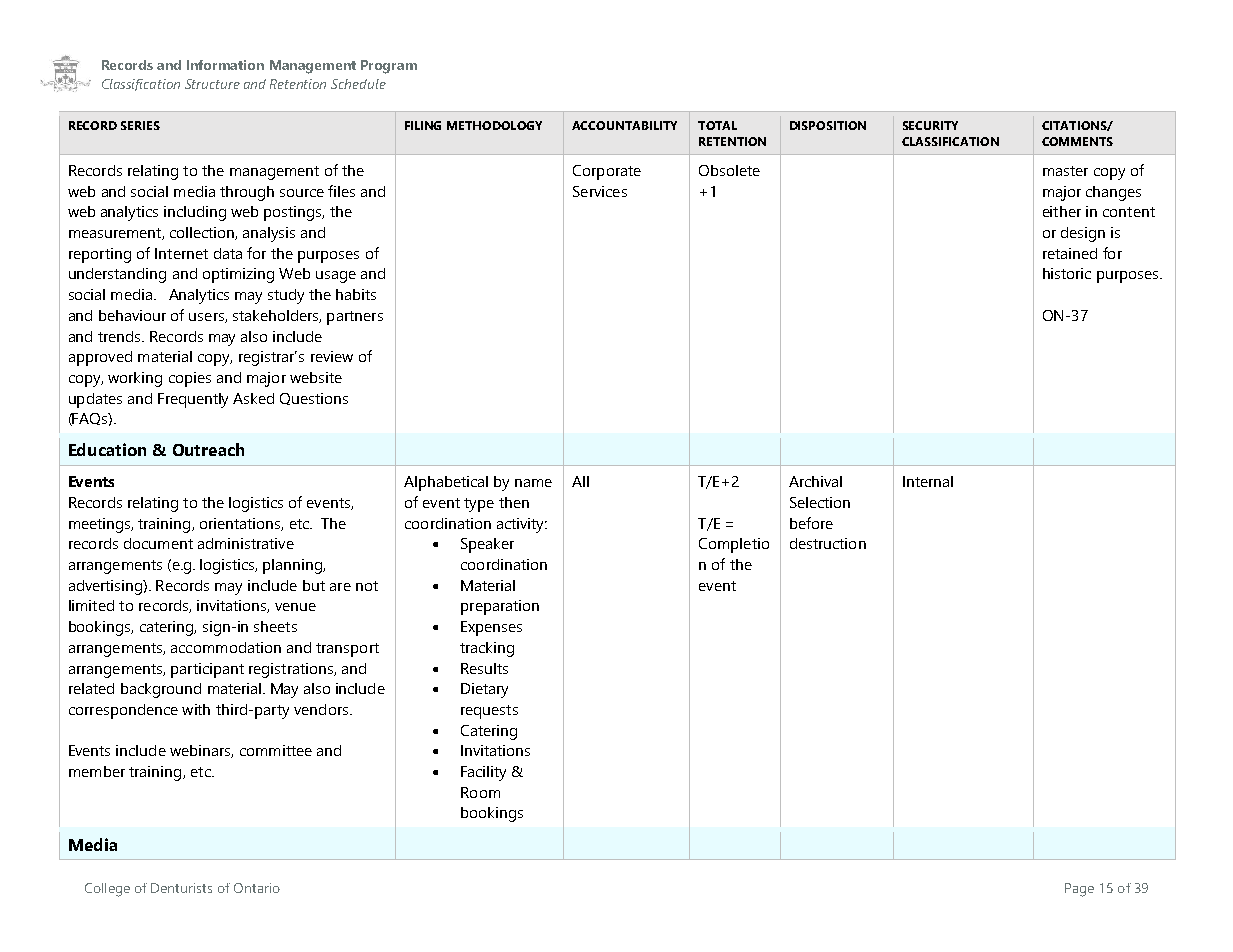 This image has height=952, width=1233. What do you see at coordinates (208, 449) in the image?
I see `Outreach` at bounding box center [208, 449].
